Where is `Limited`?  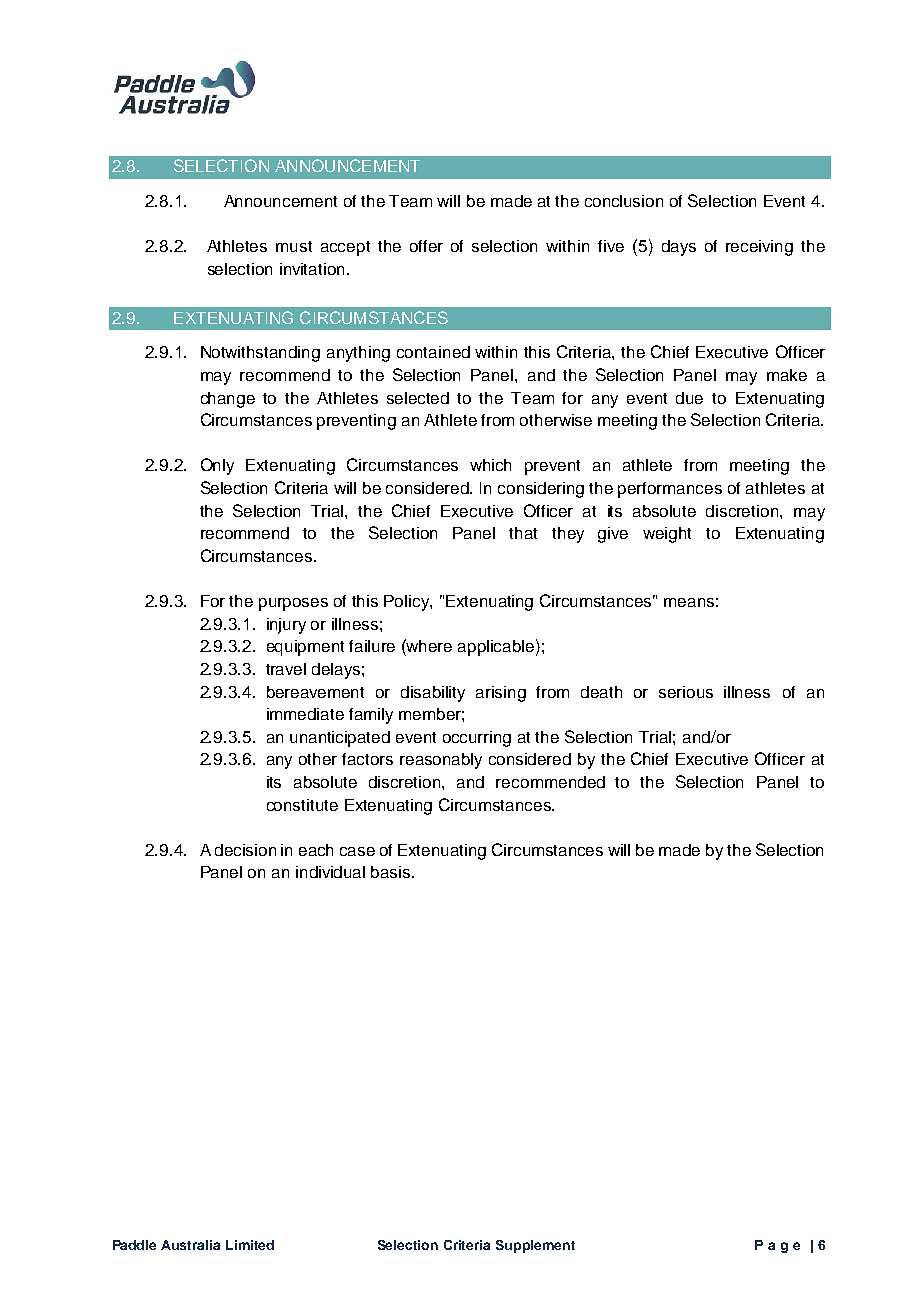 Limited is located at coordinates (250, 1245).
